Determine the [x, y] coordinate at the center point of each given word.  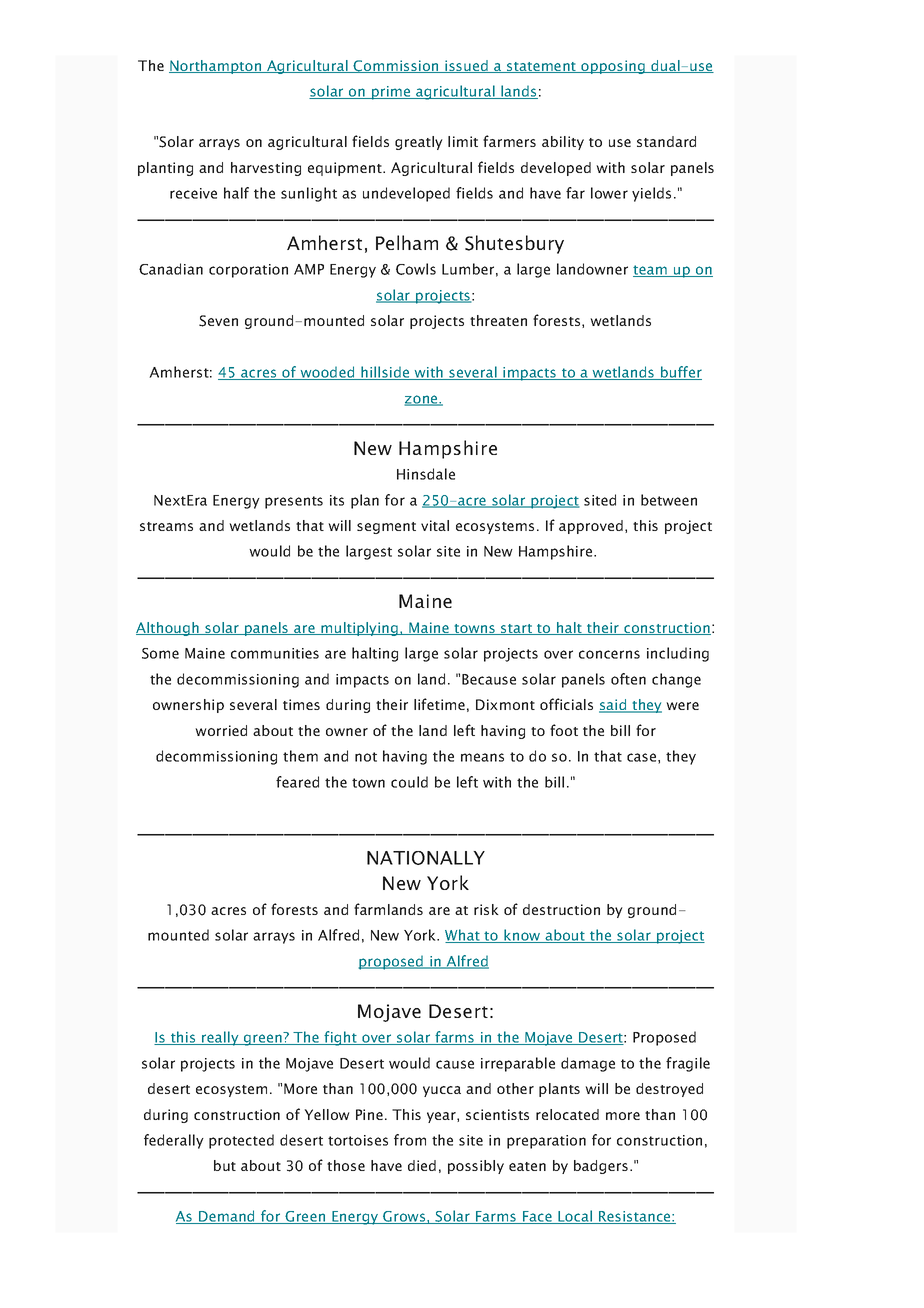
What [463, 936]
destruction [561, 909]
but [225, 1165]
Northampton [216, 67]
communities [275, 653]
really [220, 1038]
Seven [218, 321]
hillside [385, 373]
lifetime [439, 704]
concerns [609, 654]
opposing [613, 67]
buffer [680, 373]
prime [391, 93]
